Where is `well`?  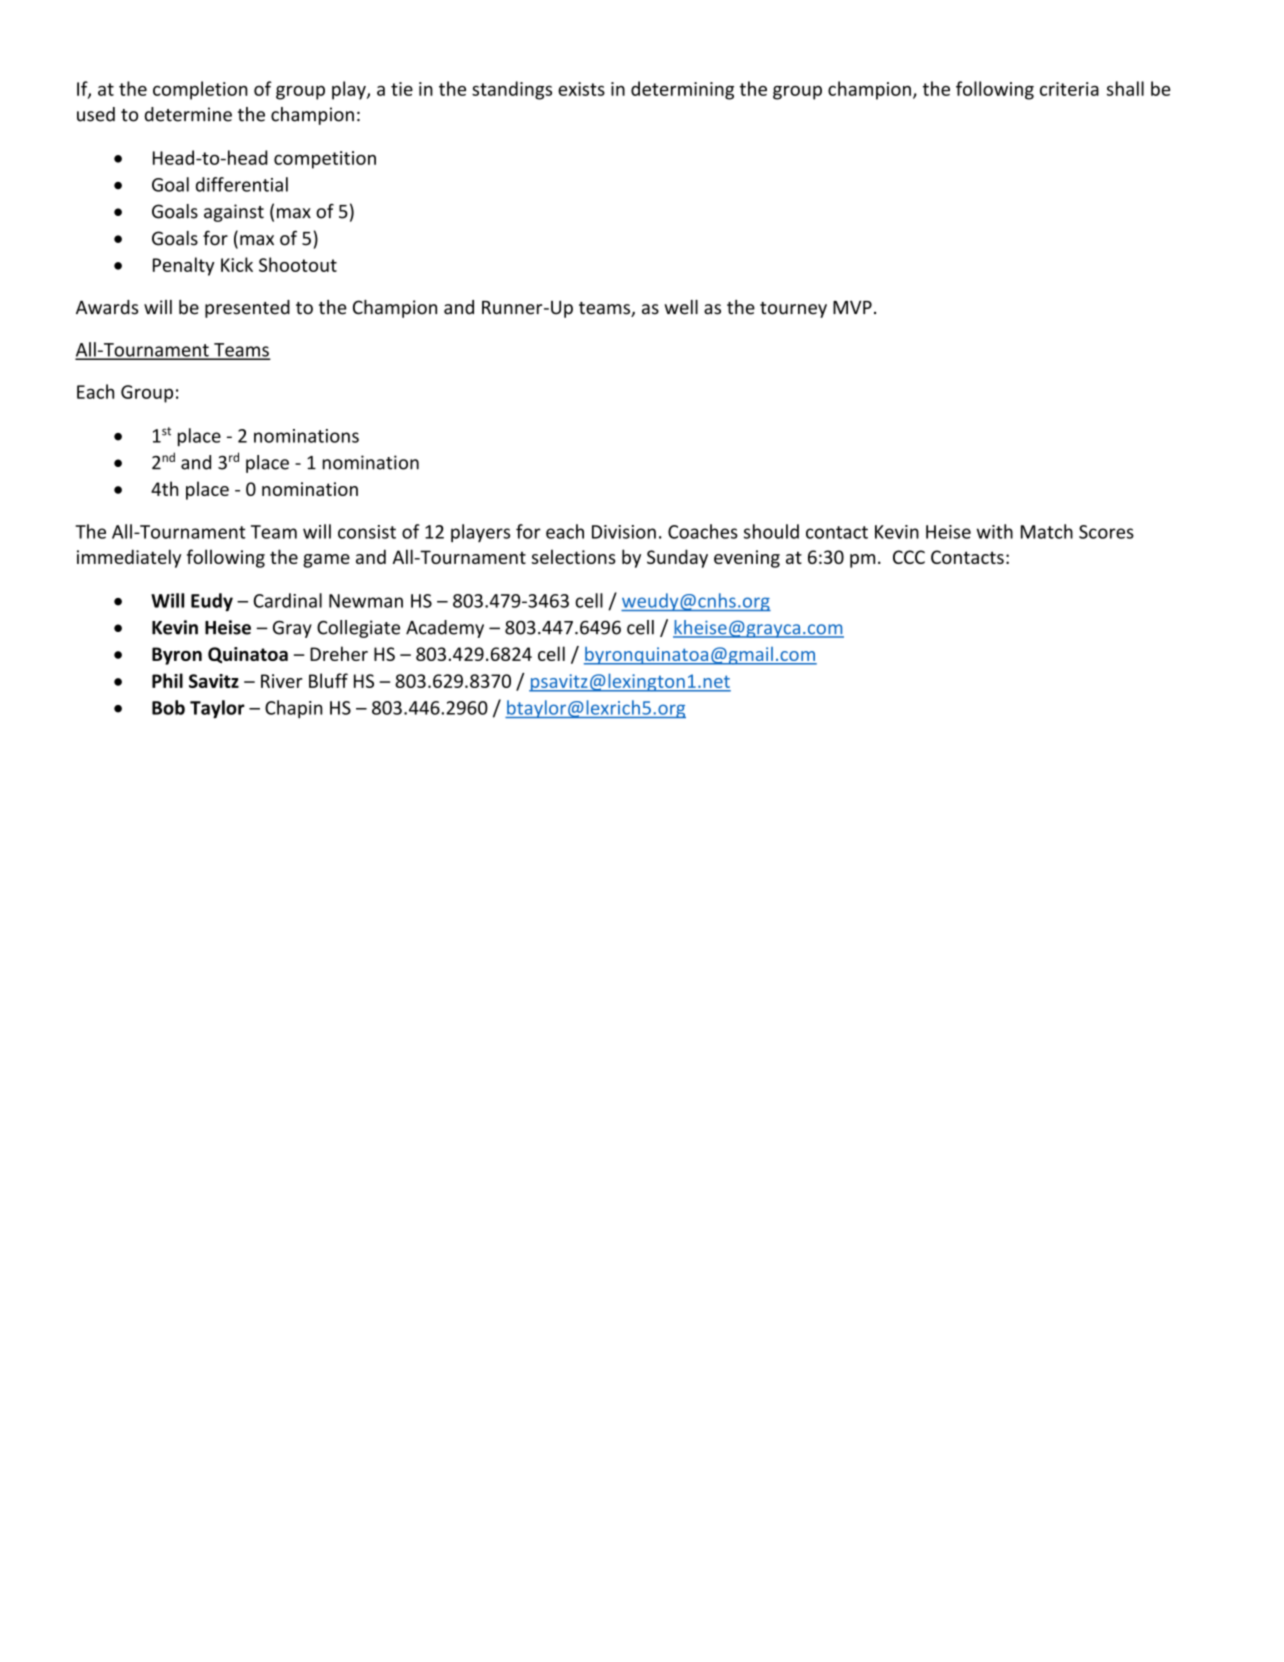
well is located at coordinates (681, 307).
